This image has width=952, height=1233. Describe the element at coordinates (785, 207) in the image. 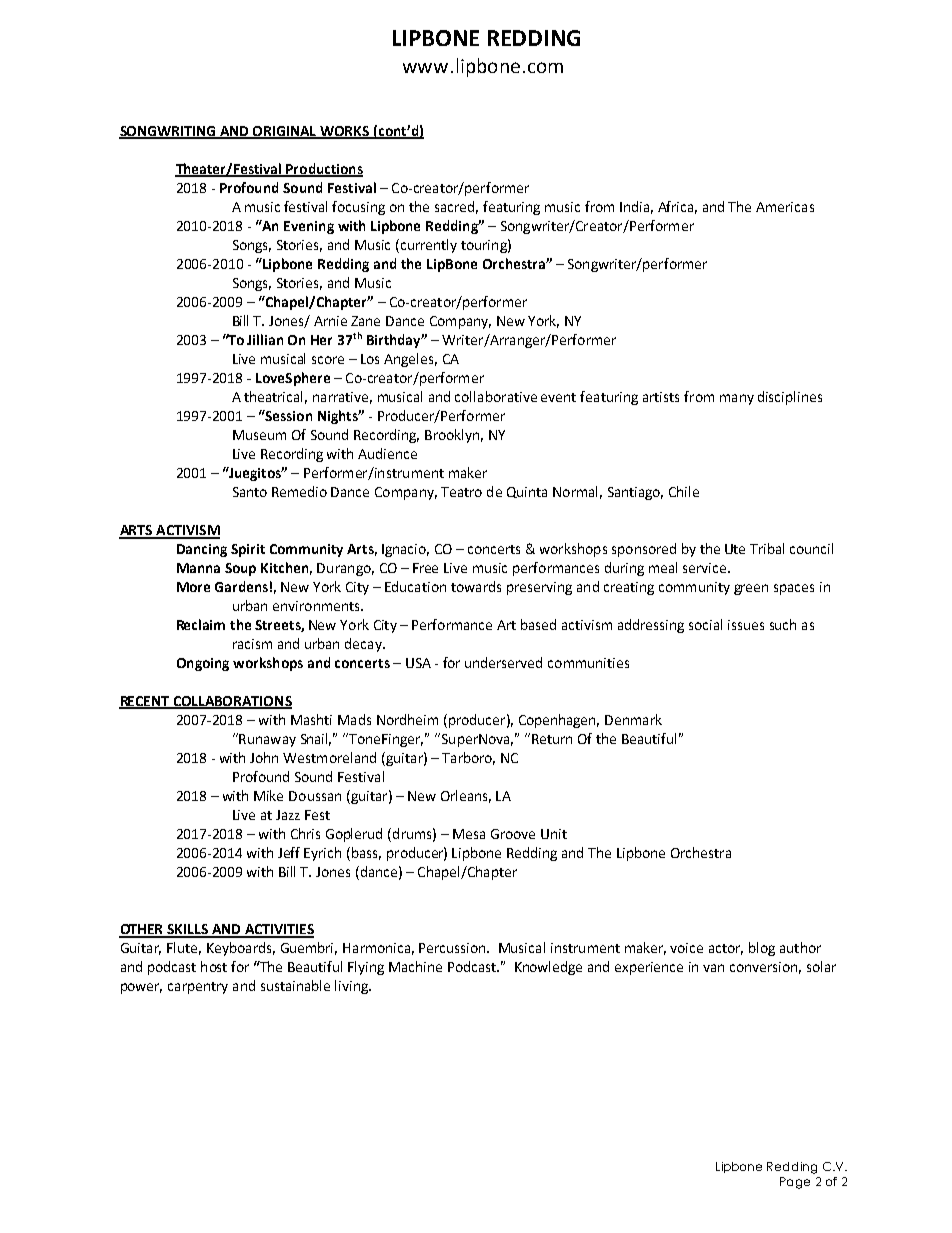

I see `Americas` at that location.
